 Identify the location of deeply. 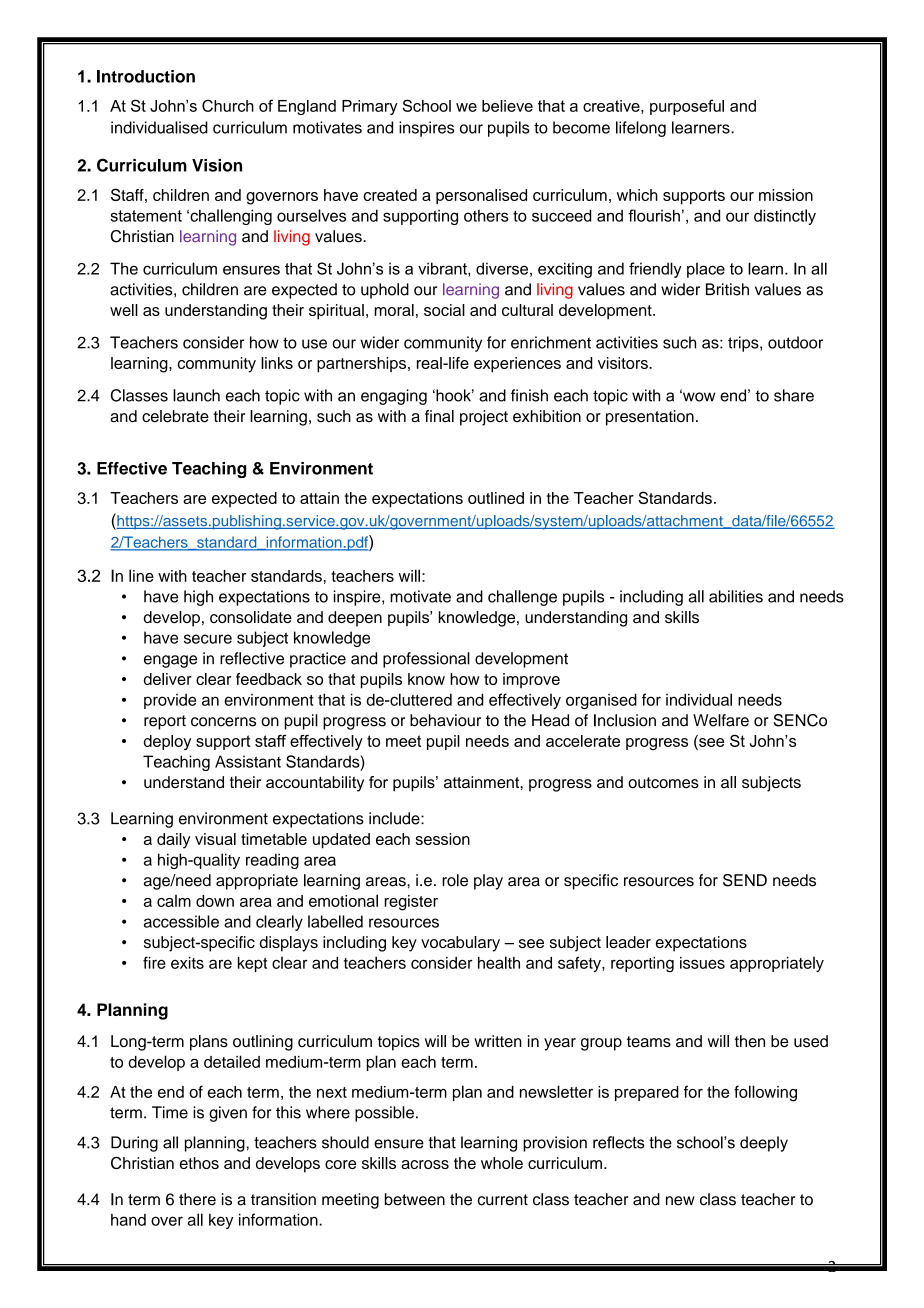
(764, 1144).
